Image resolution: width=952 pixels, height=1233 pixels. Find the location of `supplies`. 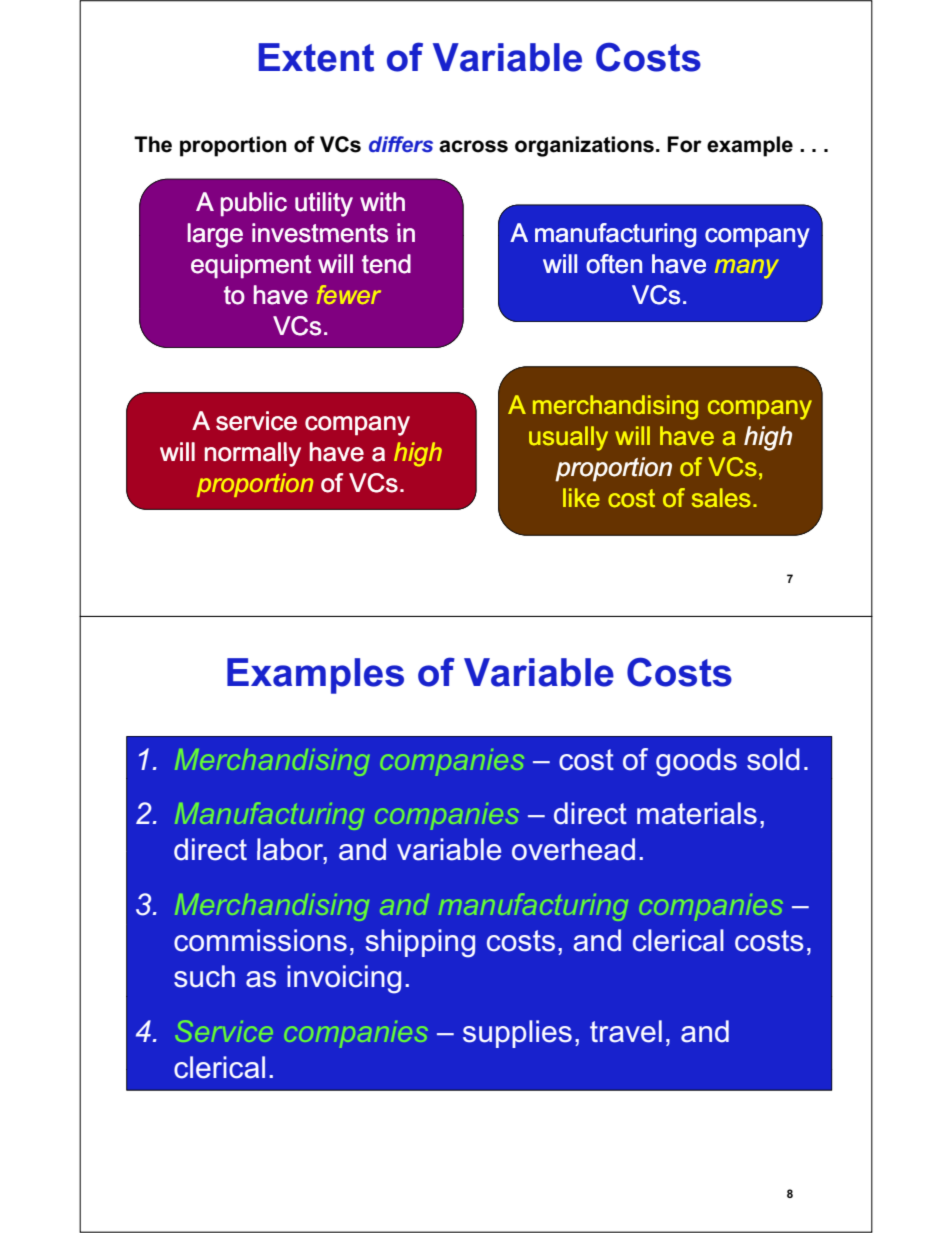

supplies is located at coordinates (517, 1034).
